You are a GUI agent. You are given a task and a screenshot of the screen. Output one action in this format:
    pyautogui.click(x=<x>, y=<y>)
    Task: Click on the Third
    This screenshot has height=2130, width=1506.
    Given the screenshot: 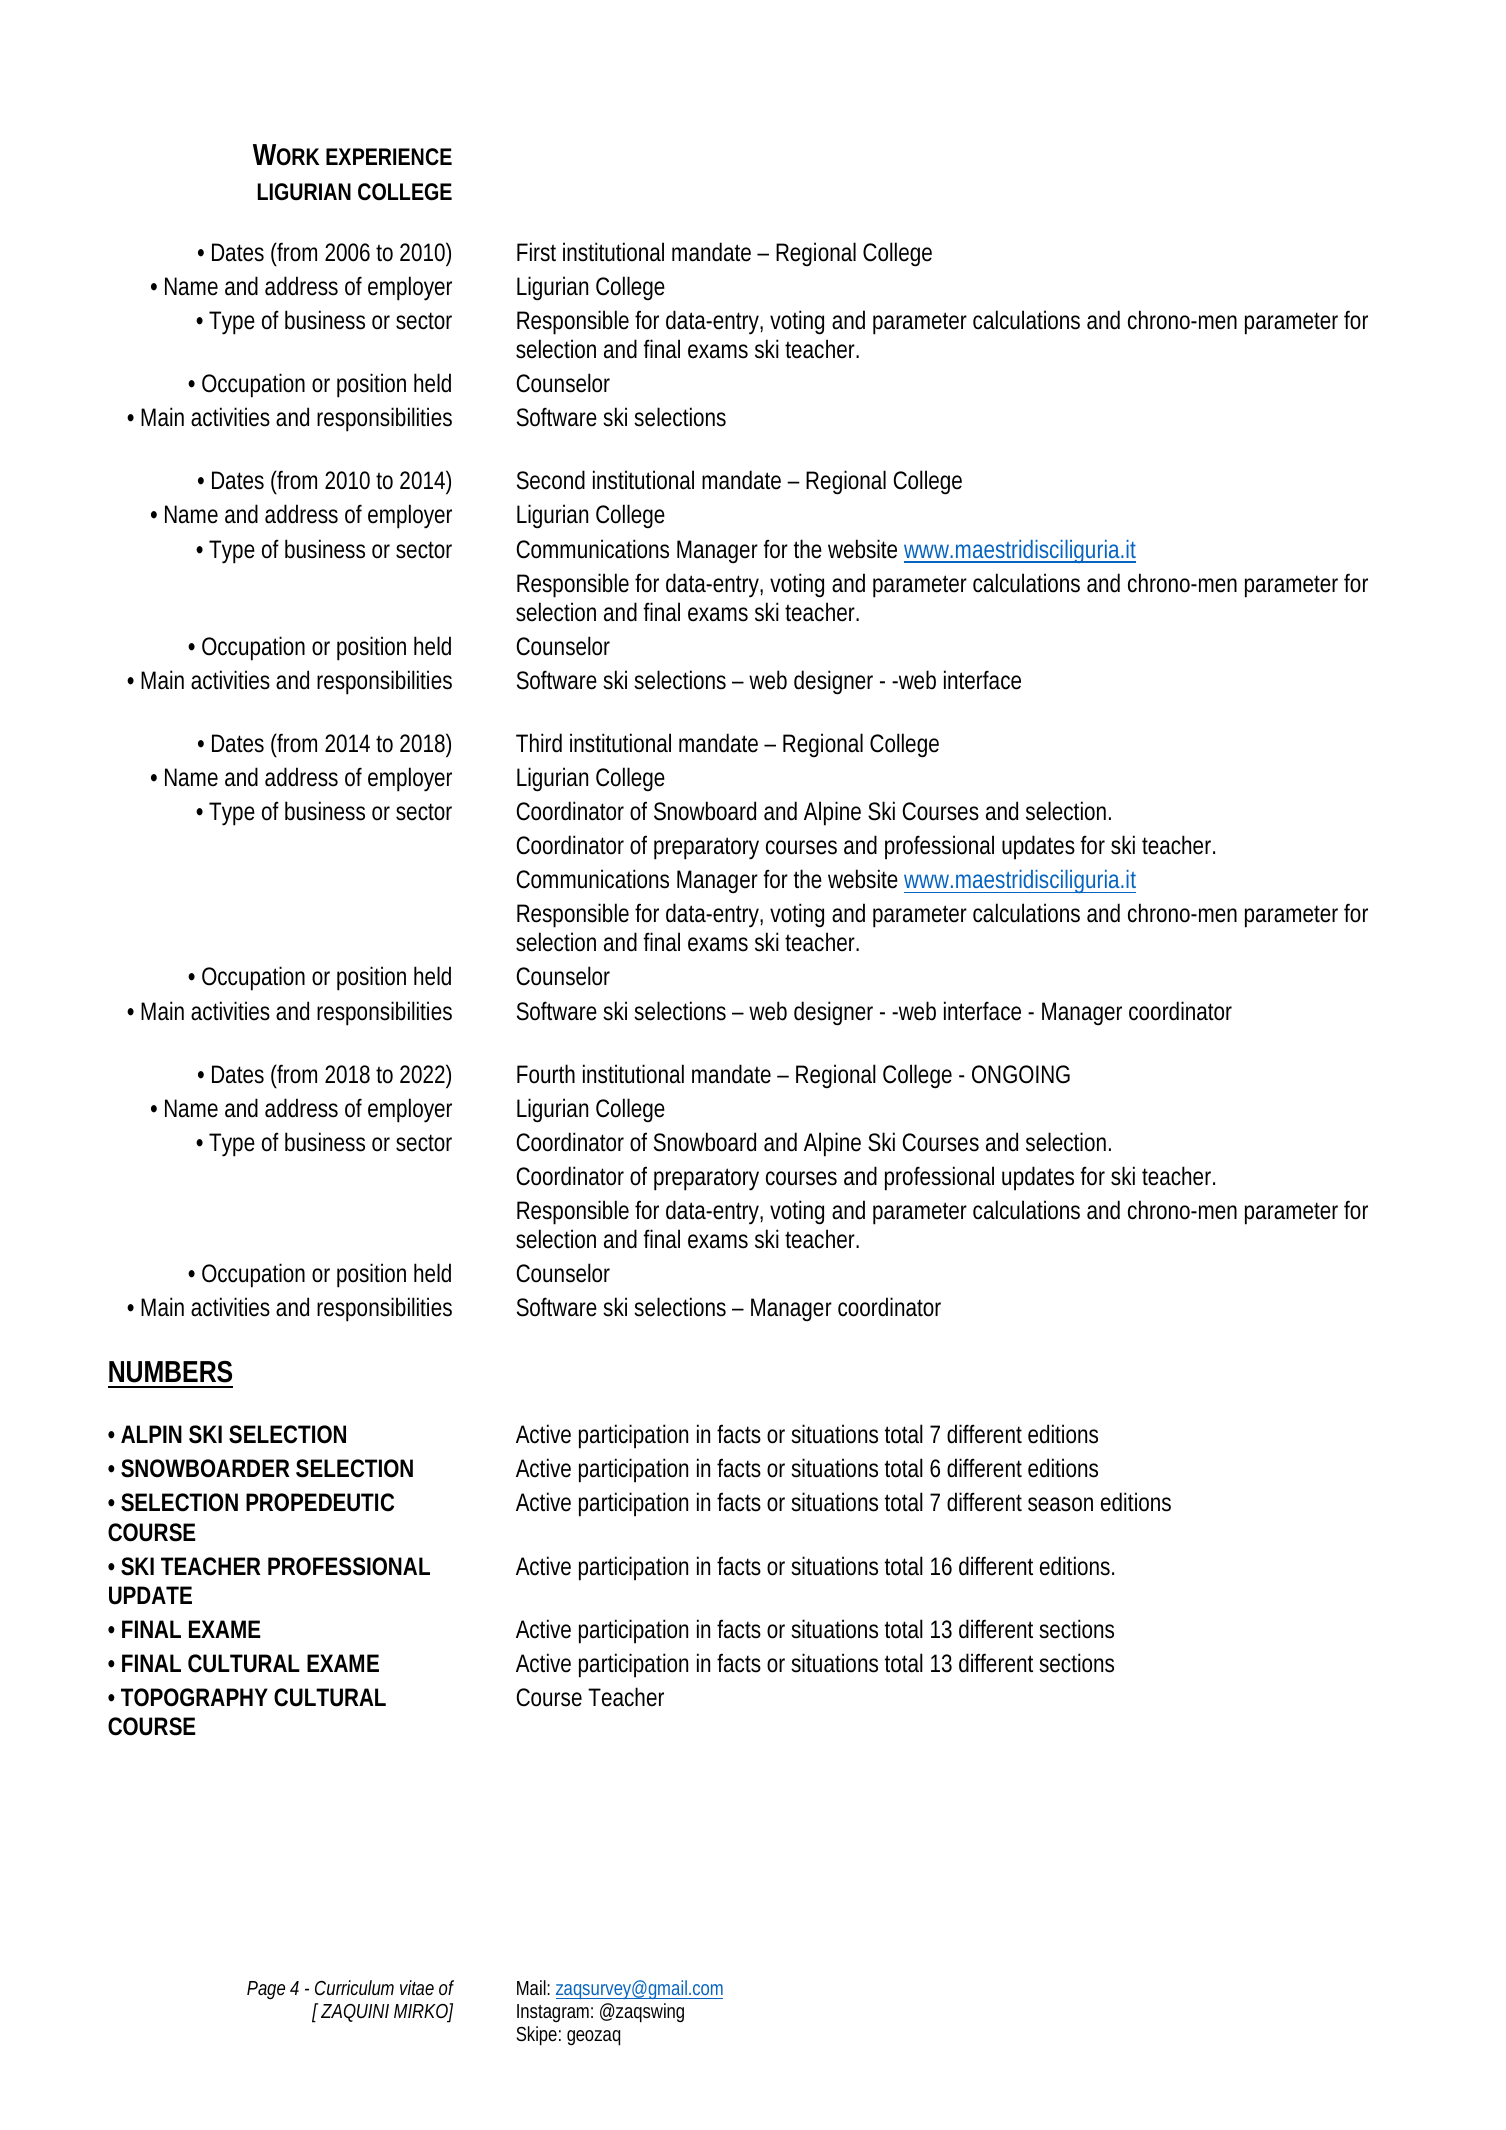 What is the action you would take?
    pyautogui.click(x=539, y=743)
